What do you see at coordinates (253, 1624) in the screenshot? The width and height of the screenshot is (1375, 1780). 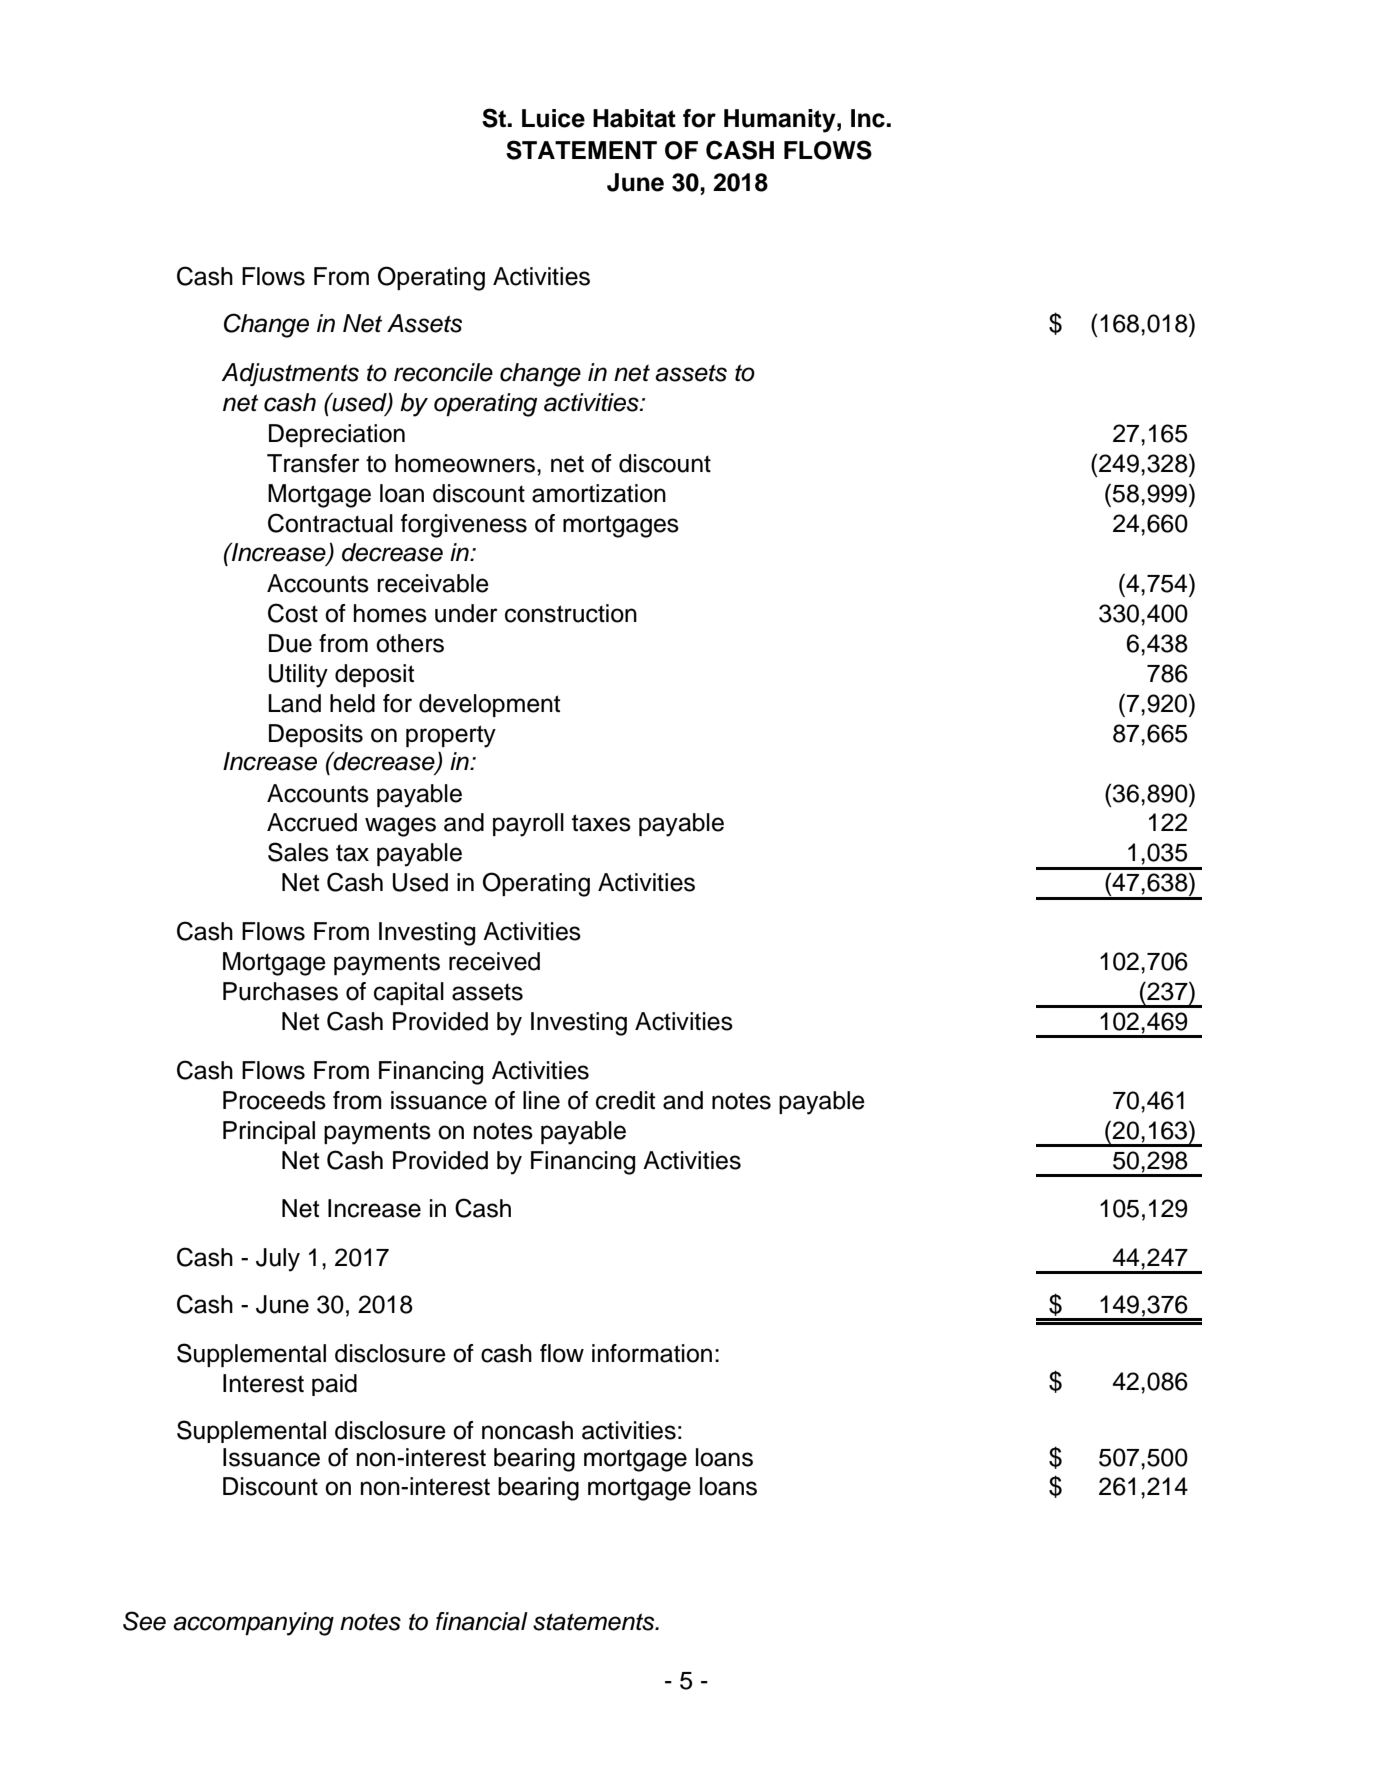 I see `accompanying` at bounding box center [253, 1624].
